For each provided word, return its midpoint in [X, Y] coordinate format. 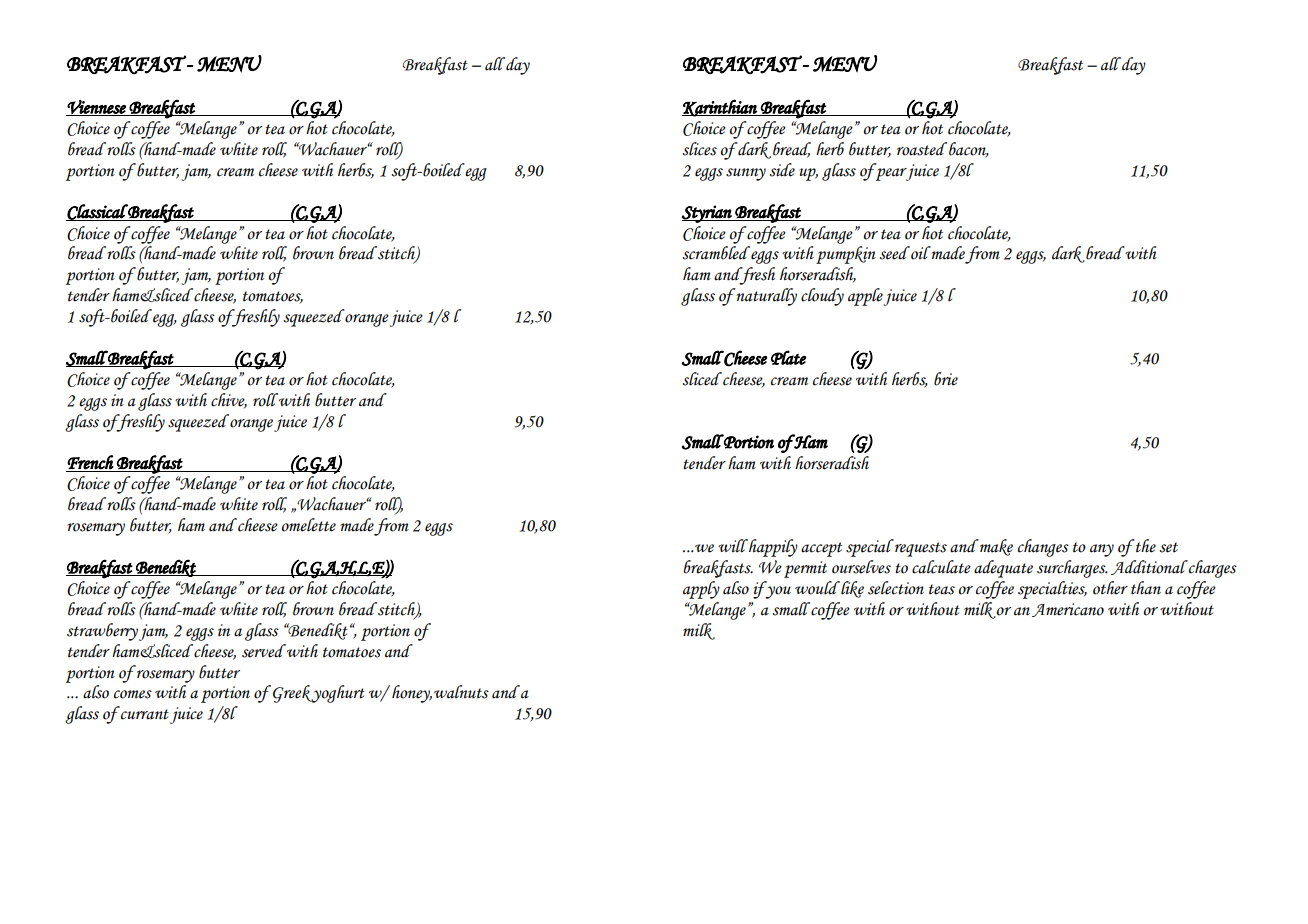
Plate [788, 357]
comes [133, 694]
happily [772, 548]
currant [144, 713]
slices [700, 149]
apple [865, 297]
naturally [765, 297]
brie [946, 379]
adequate [1003, 569]
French [90, 462]
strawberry [102, 632]
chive [229, 401]
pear [891, 174]
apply [701, 590]
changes [1043, 548]
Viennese [97, 108]
